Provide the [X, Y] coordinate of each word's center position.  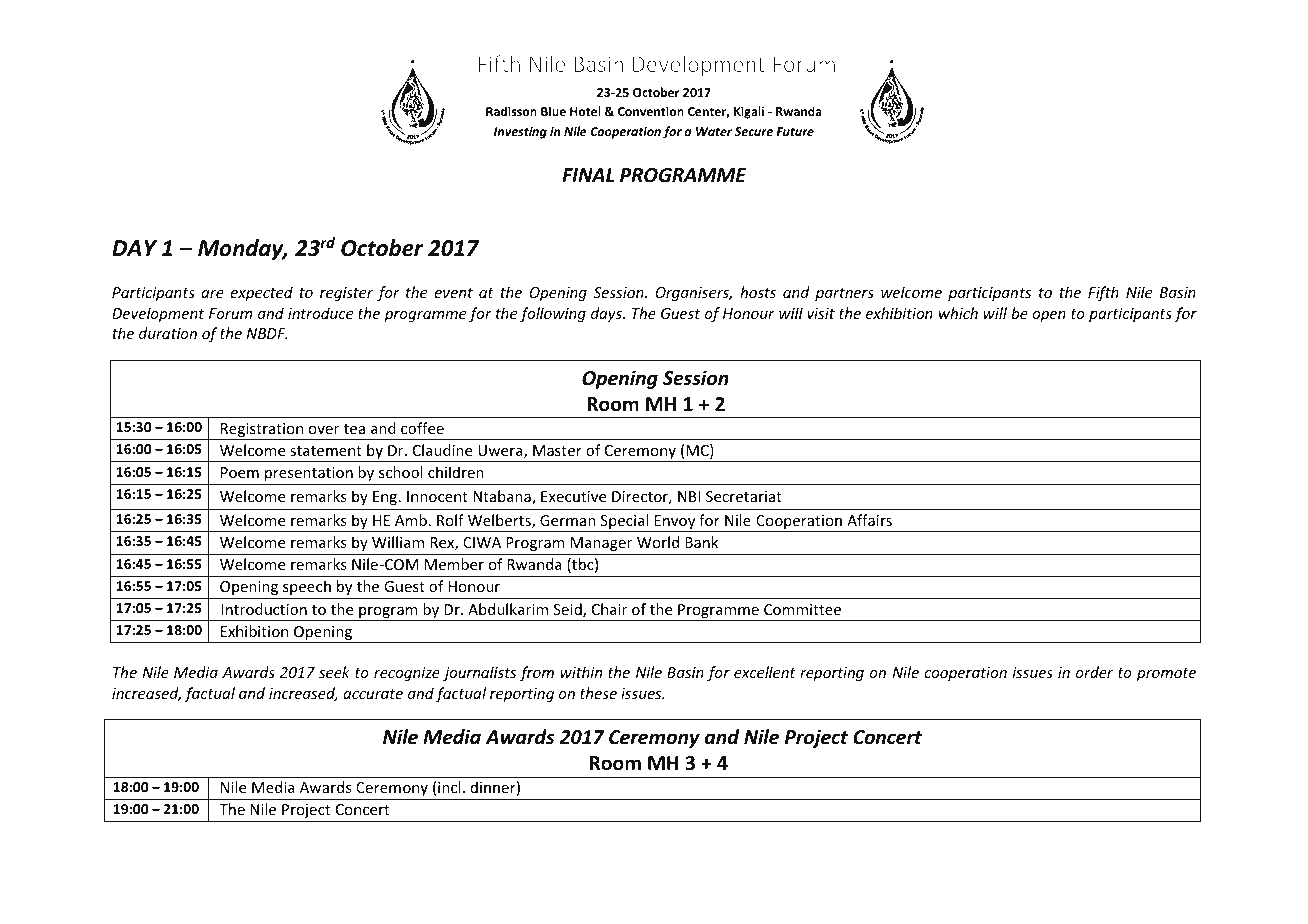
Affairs [869, 520]
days [607, 314]
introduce [320, 313]
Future [795, 131]
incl [449, 787]
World [658, 542]
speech [307, 587]
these [598, 693]
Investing [520, 132]
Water [714, 131]
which [958, 313]
